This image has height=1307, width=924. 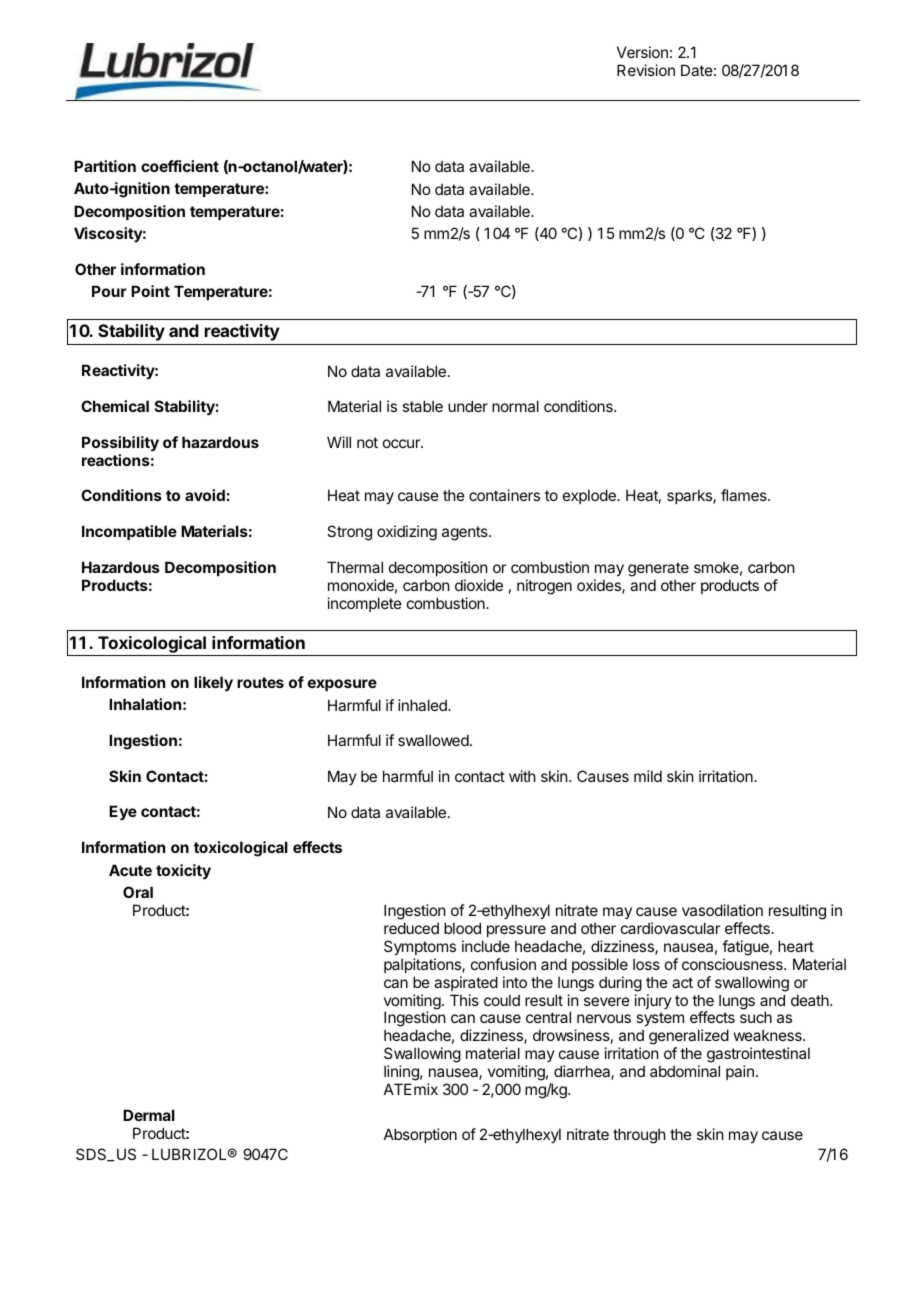 What do you see at coordinates (149, 1115) in the image?
I see `Dermal` at bounding box center [149, 1115].
